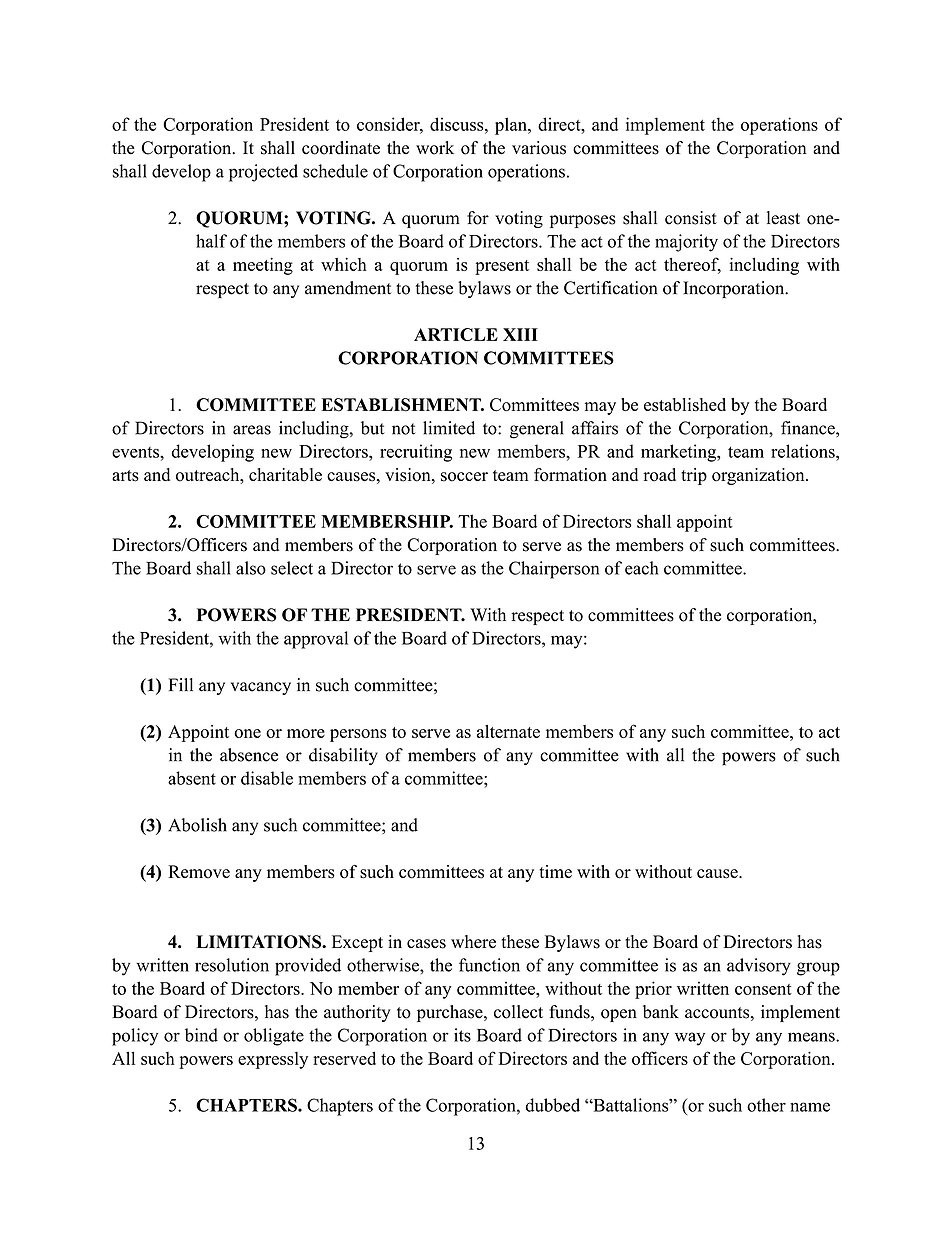 The width and height of the page is (952, 1233). I want to click on organization, so click(759, 476).
